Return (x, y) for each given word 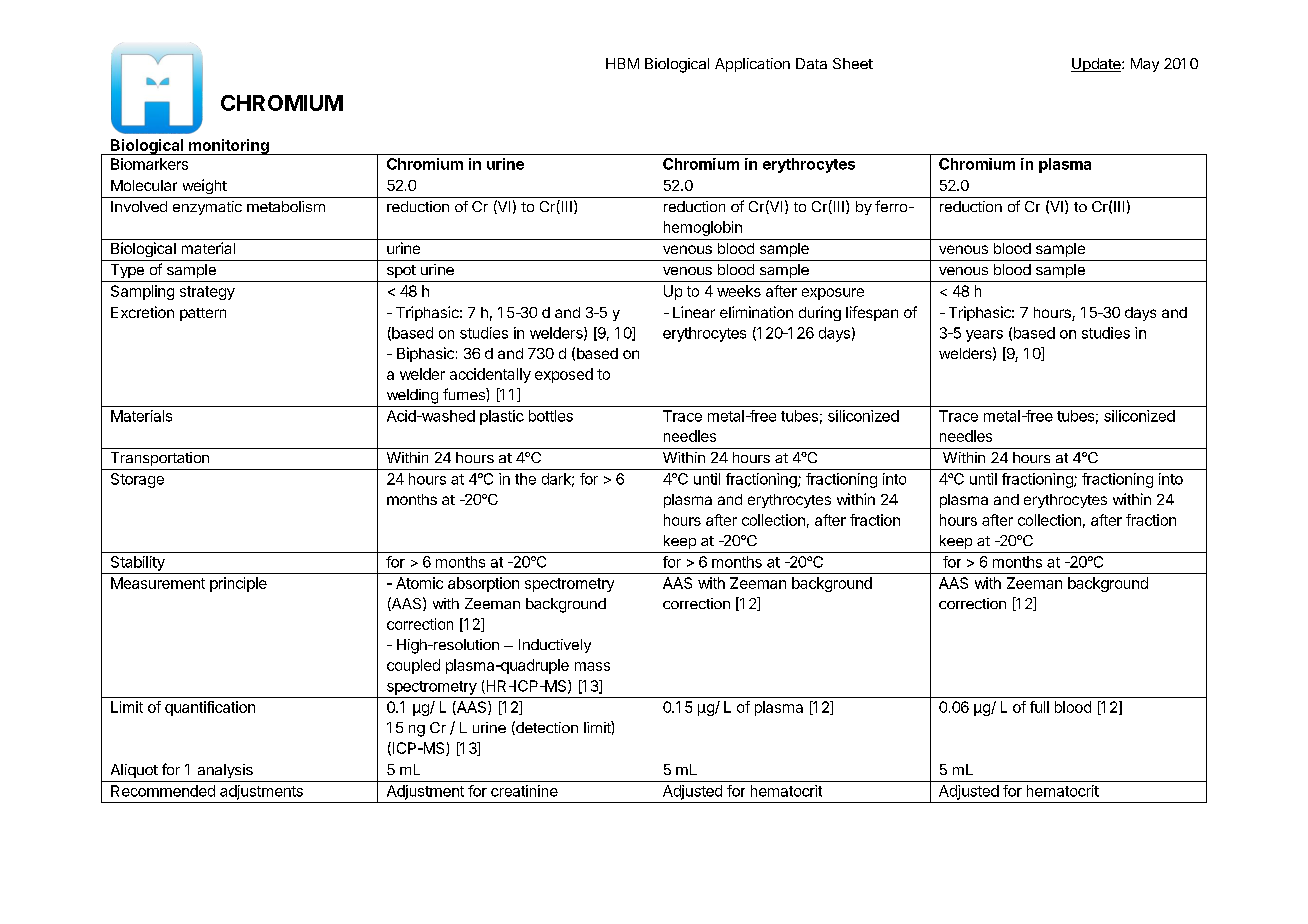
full (1039, 707)
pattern (203, 314)
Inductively (555, 646)
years (984, 336)
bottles (551, 416)
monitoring (229, 147)
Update (1097, 65)
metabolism (286, 206)
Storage (137, 480)
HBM (622, 63)
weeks (739, 291)
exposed (564, 375)
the (525, 479)
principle (238, 584)
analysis (225, 771)
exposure (833, 294)
